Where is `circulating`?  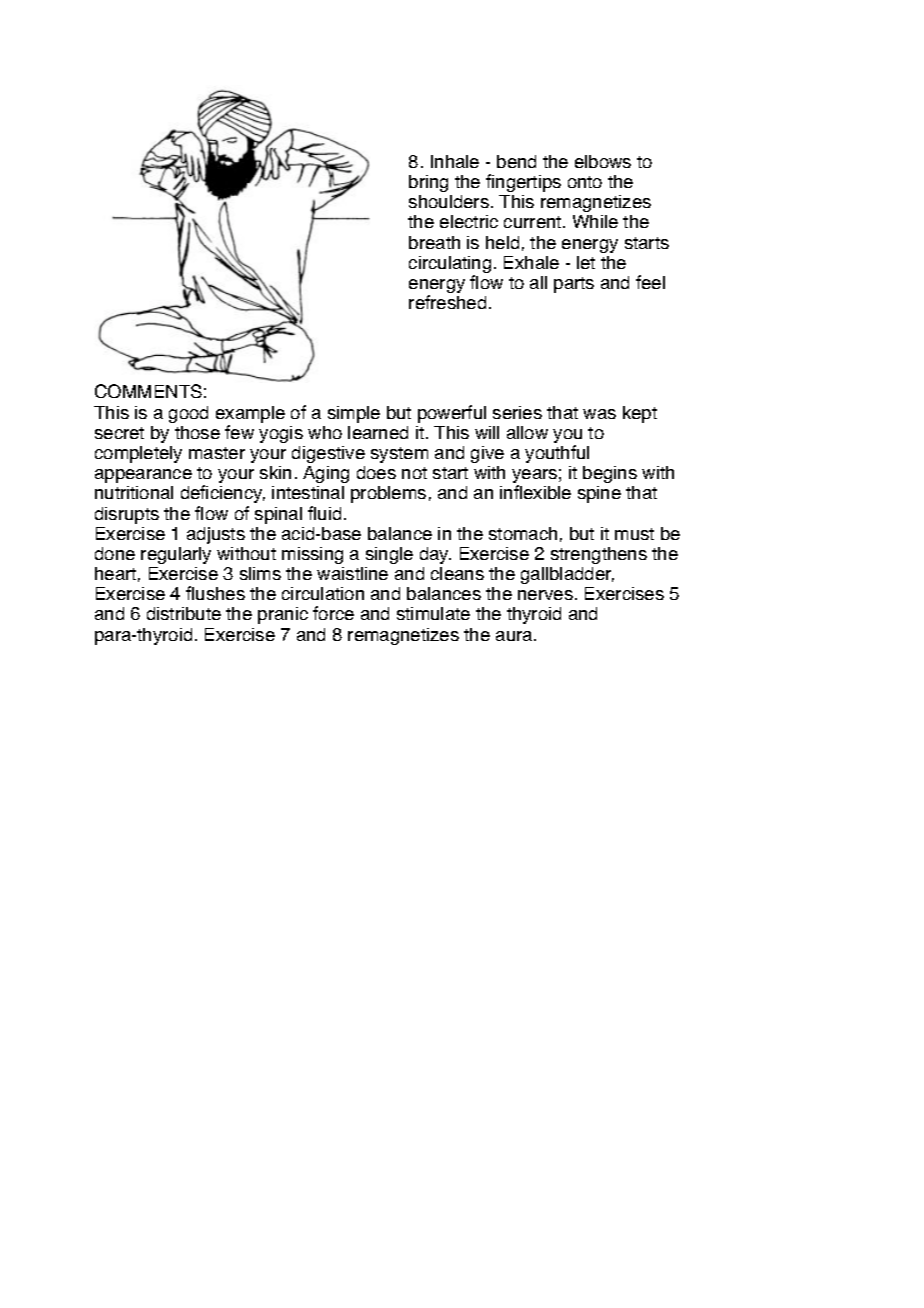 circulating is located at coordinates (450, 266).
